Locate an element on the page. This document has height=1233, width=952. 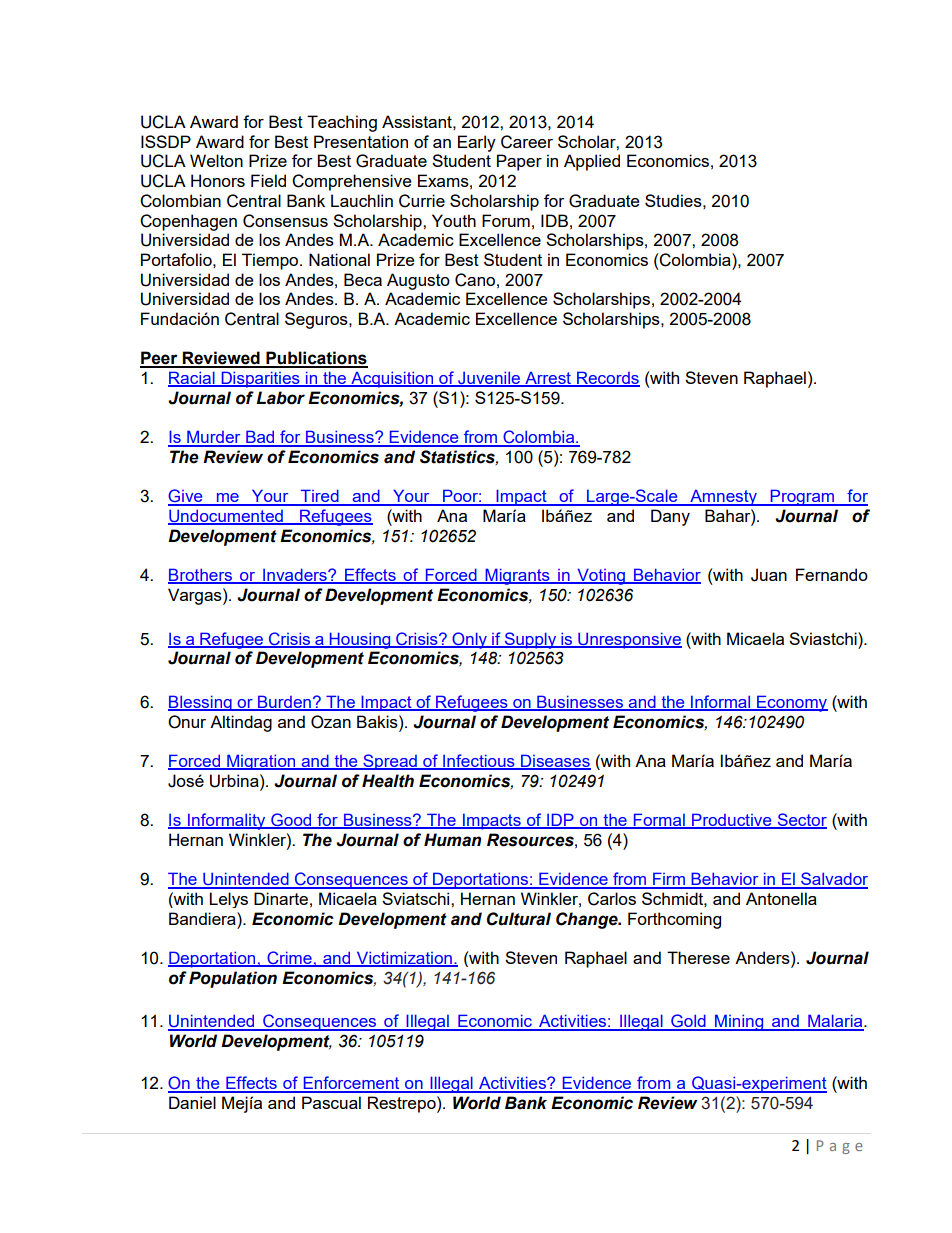
Page is located at coordinates (839, 1147).
